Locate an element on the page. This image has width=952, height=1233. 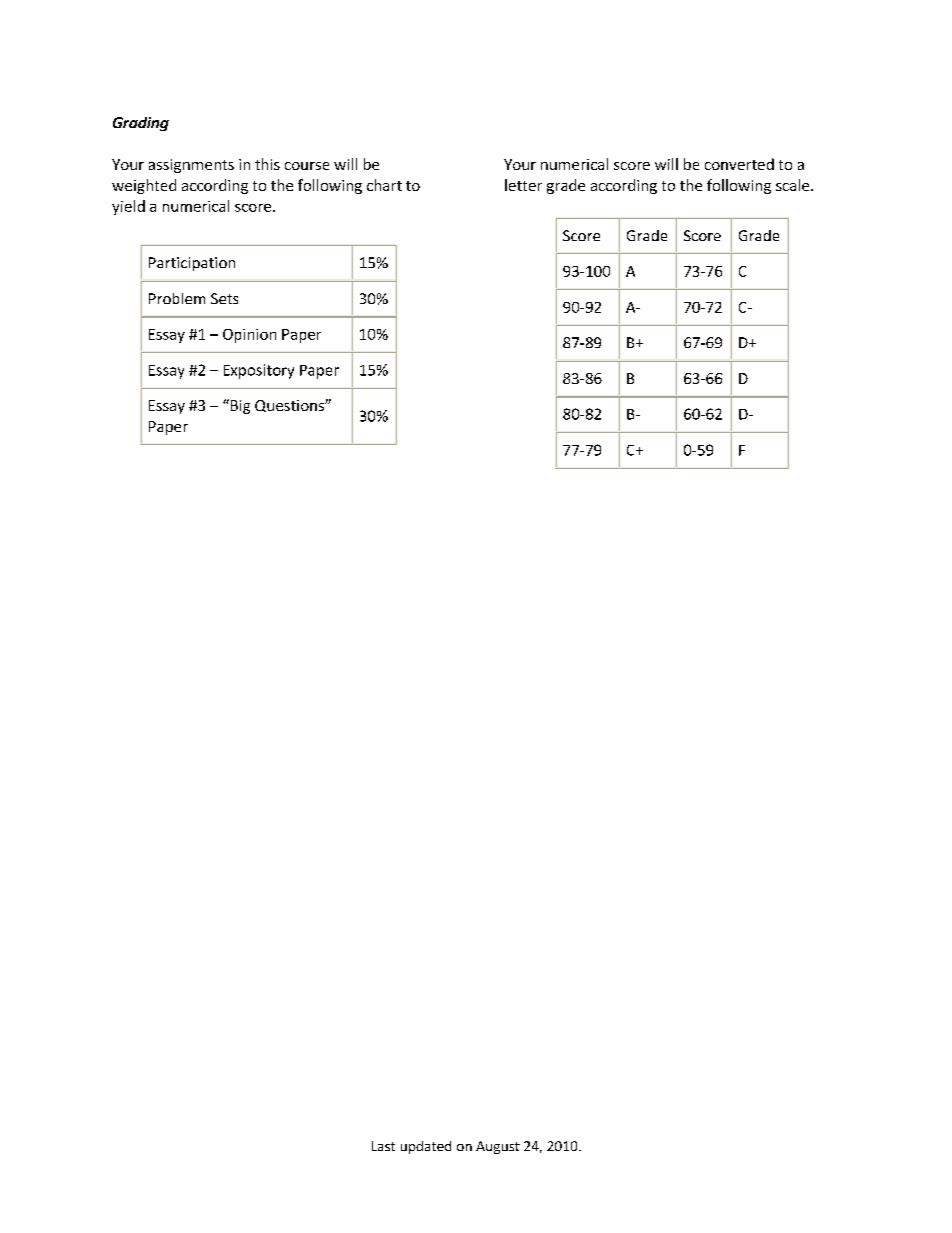
August is located at coordinates (498, 1147).
